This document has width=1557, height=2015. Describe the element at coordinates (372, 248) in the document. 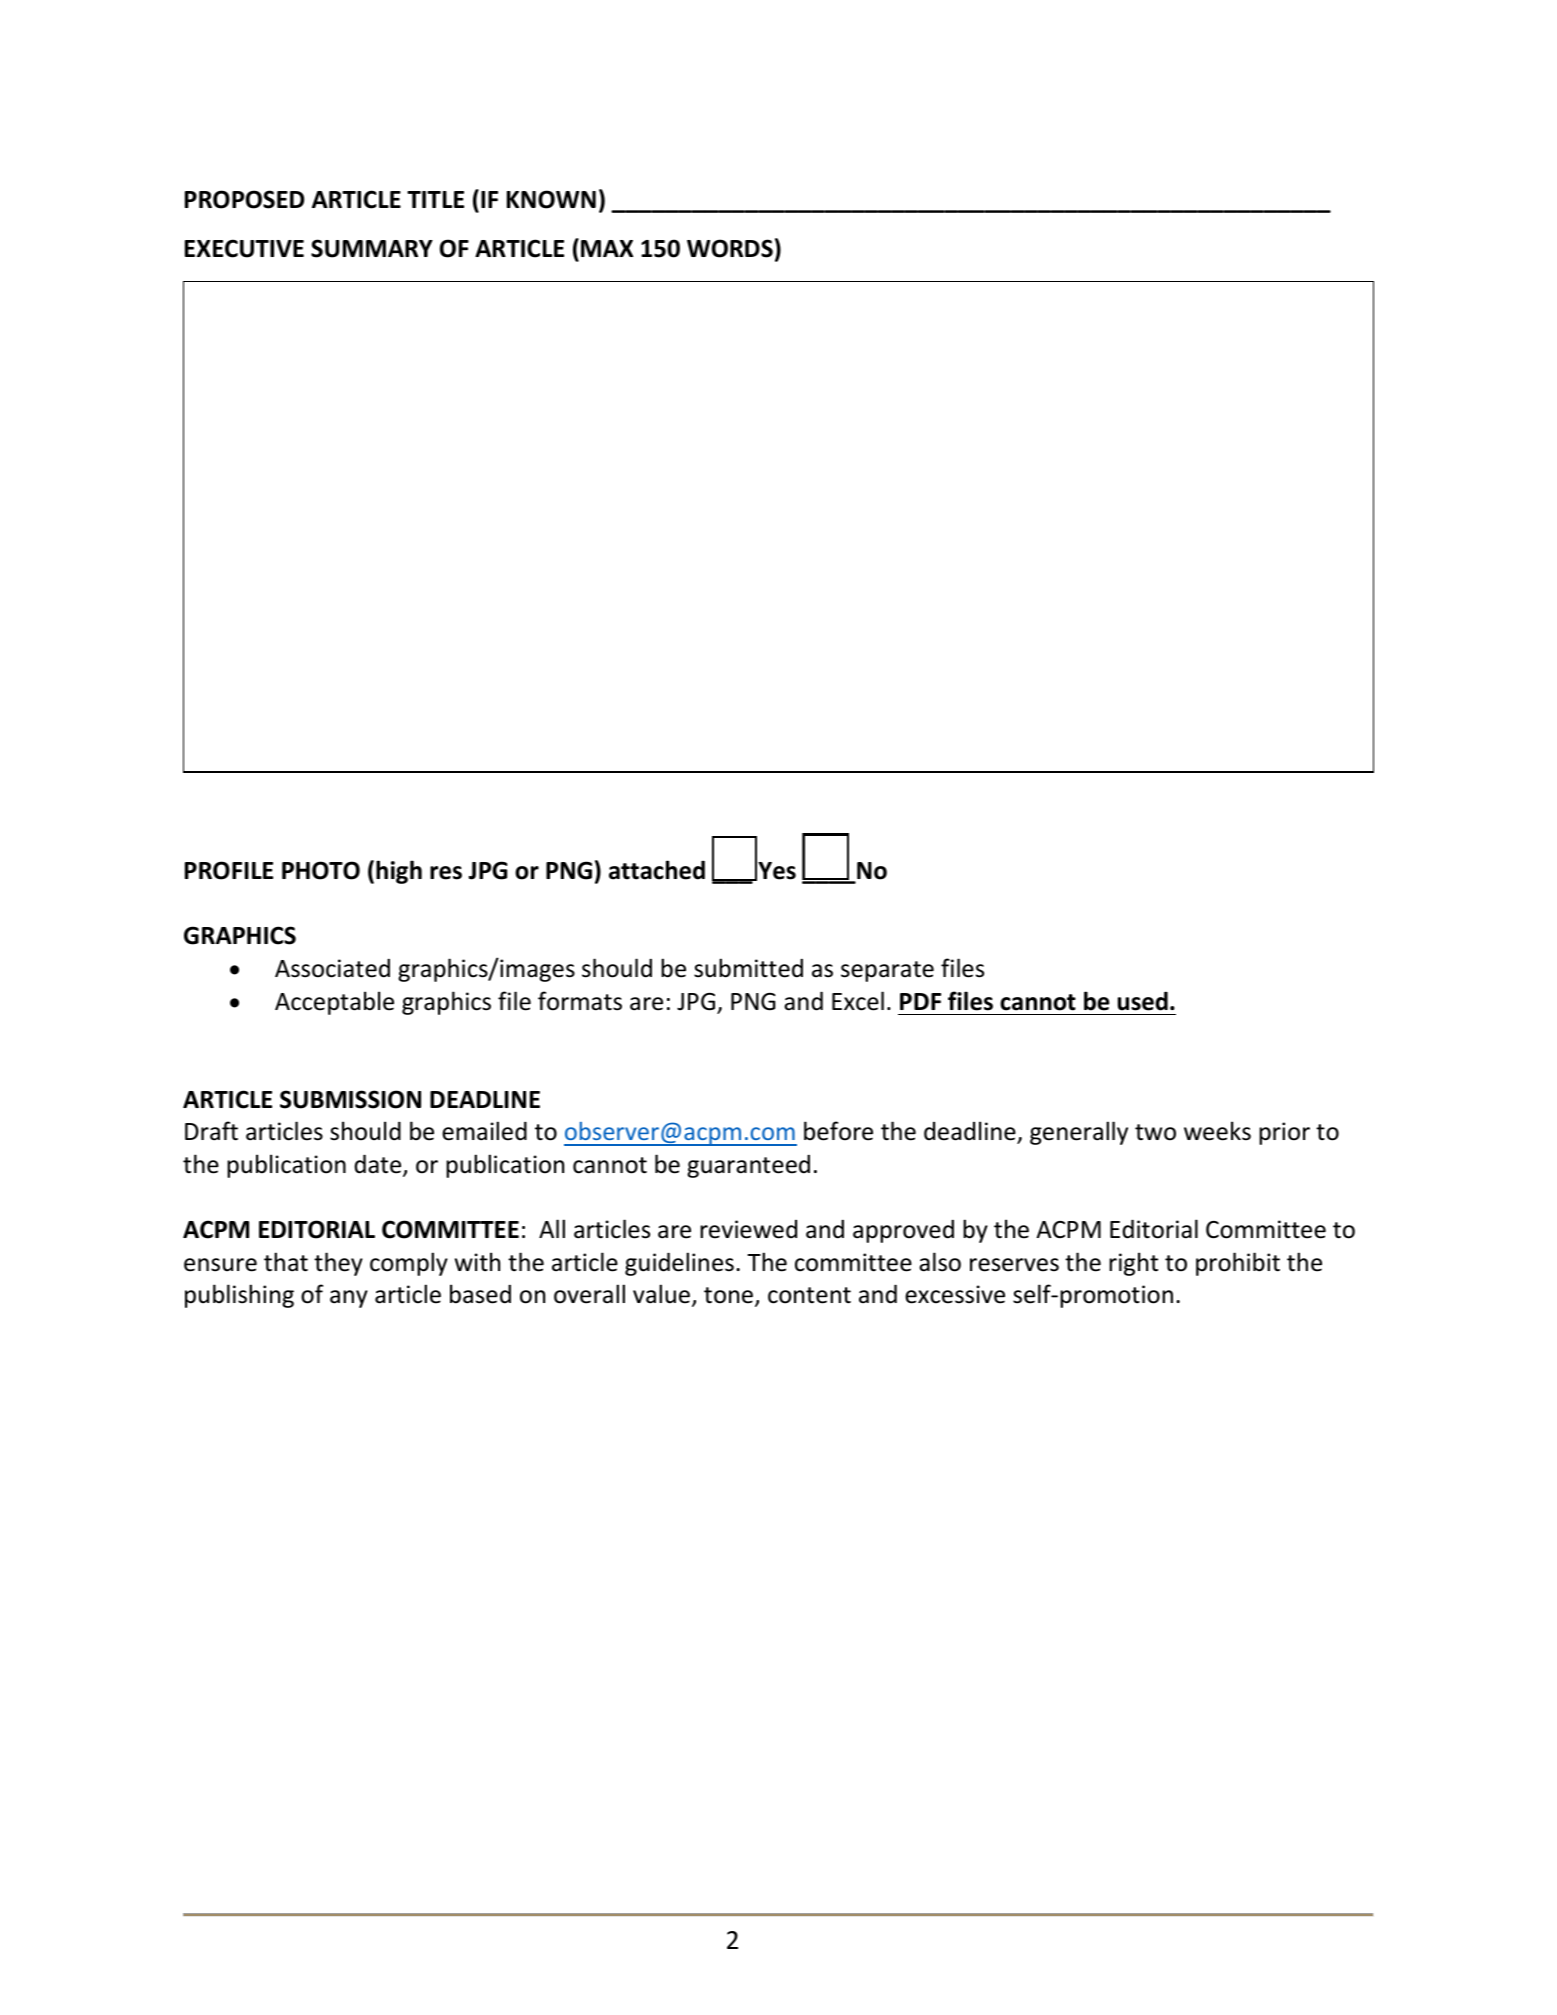

I see `SUMMARY` at that location.
